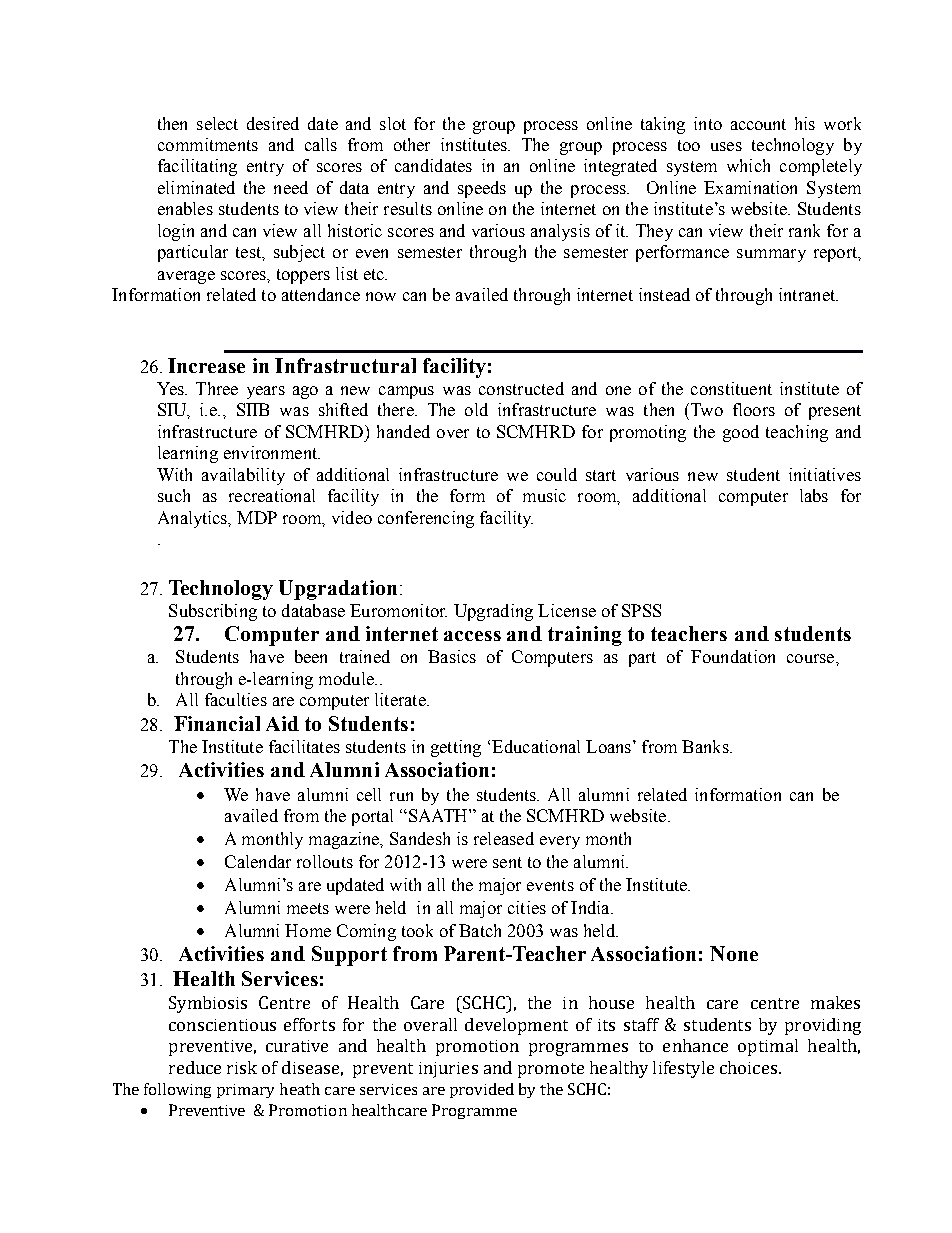  What do you see at coordinates (748, 165) in the page?
I see `which` at bounding box center [748, 165].
